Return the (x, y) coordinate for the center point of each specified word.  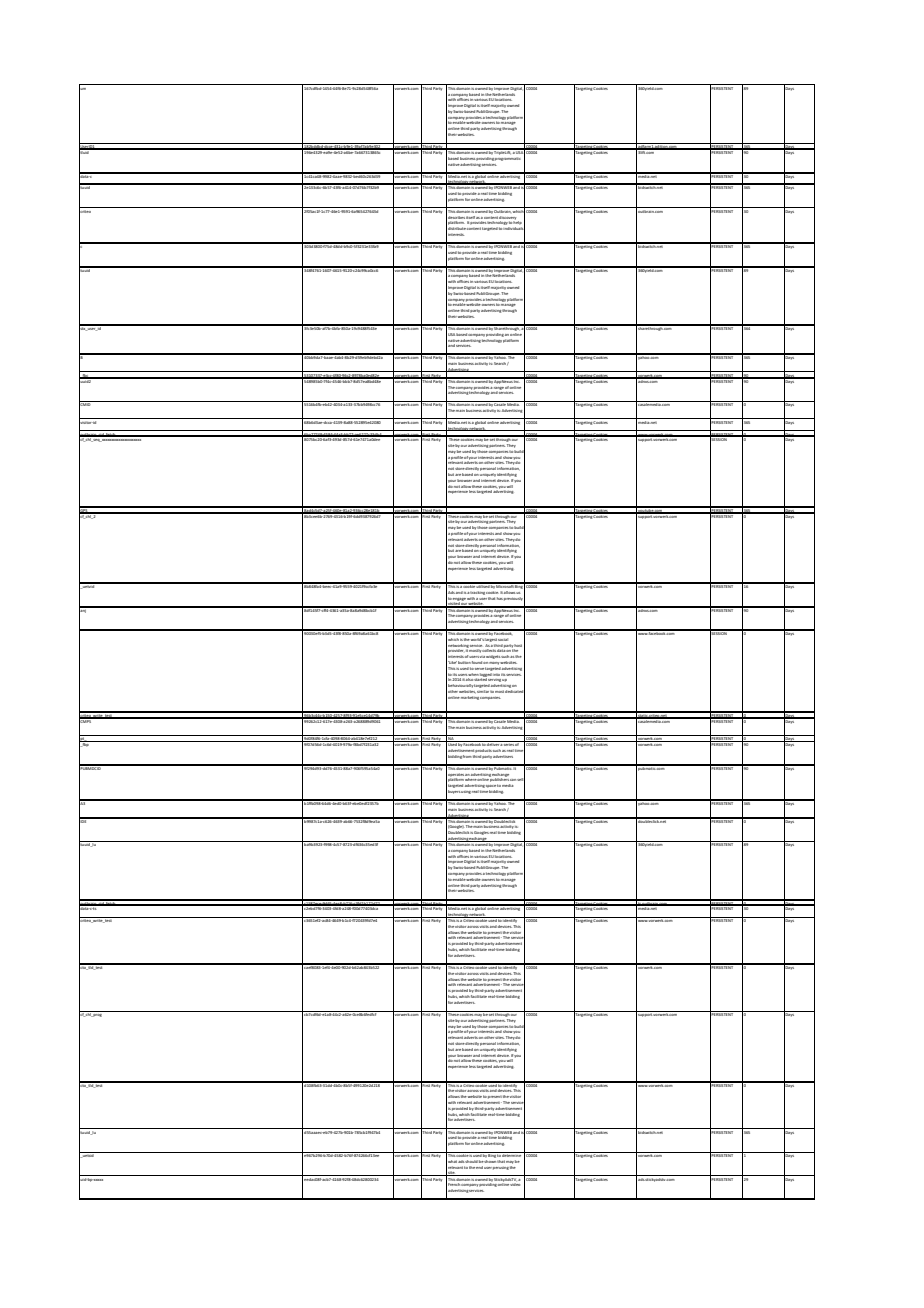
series (509, 743)
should (471, 1161)
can (513, 780)
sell (521, 780)
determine (512, 1154)
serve (479, 669)
